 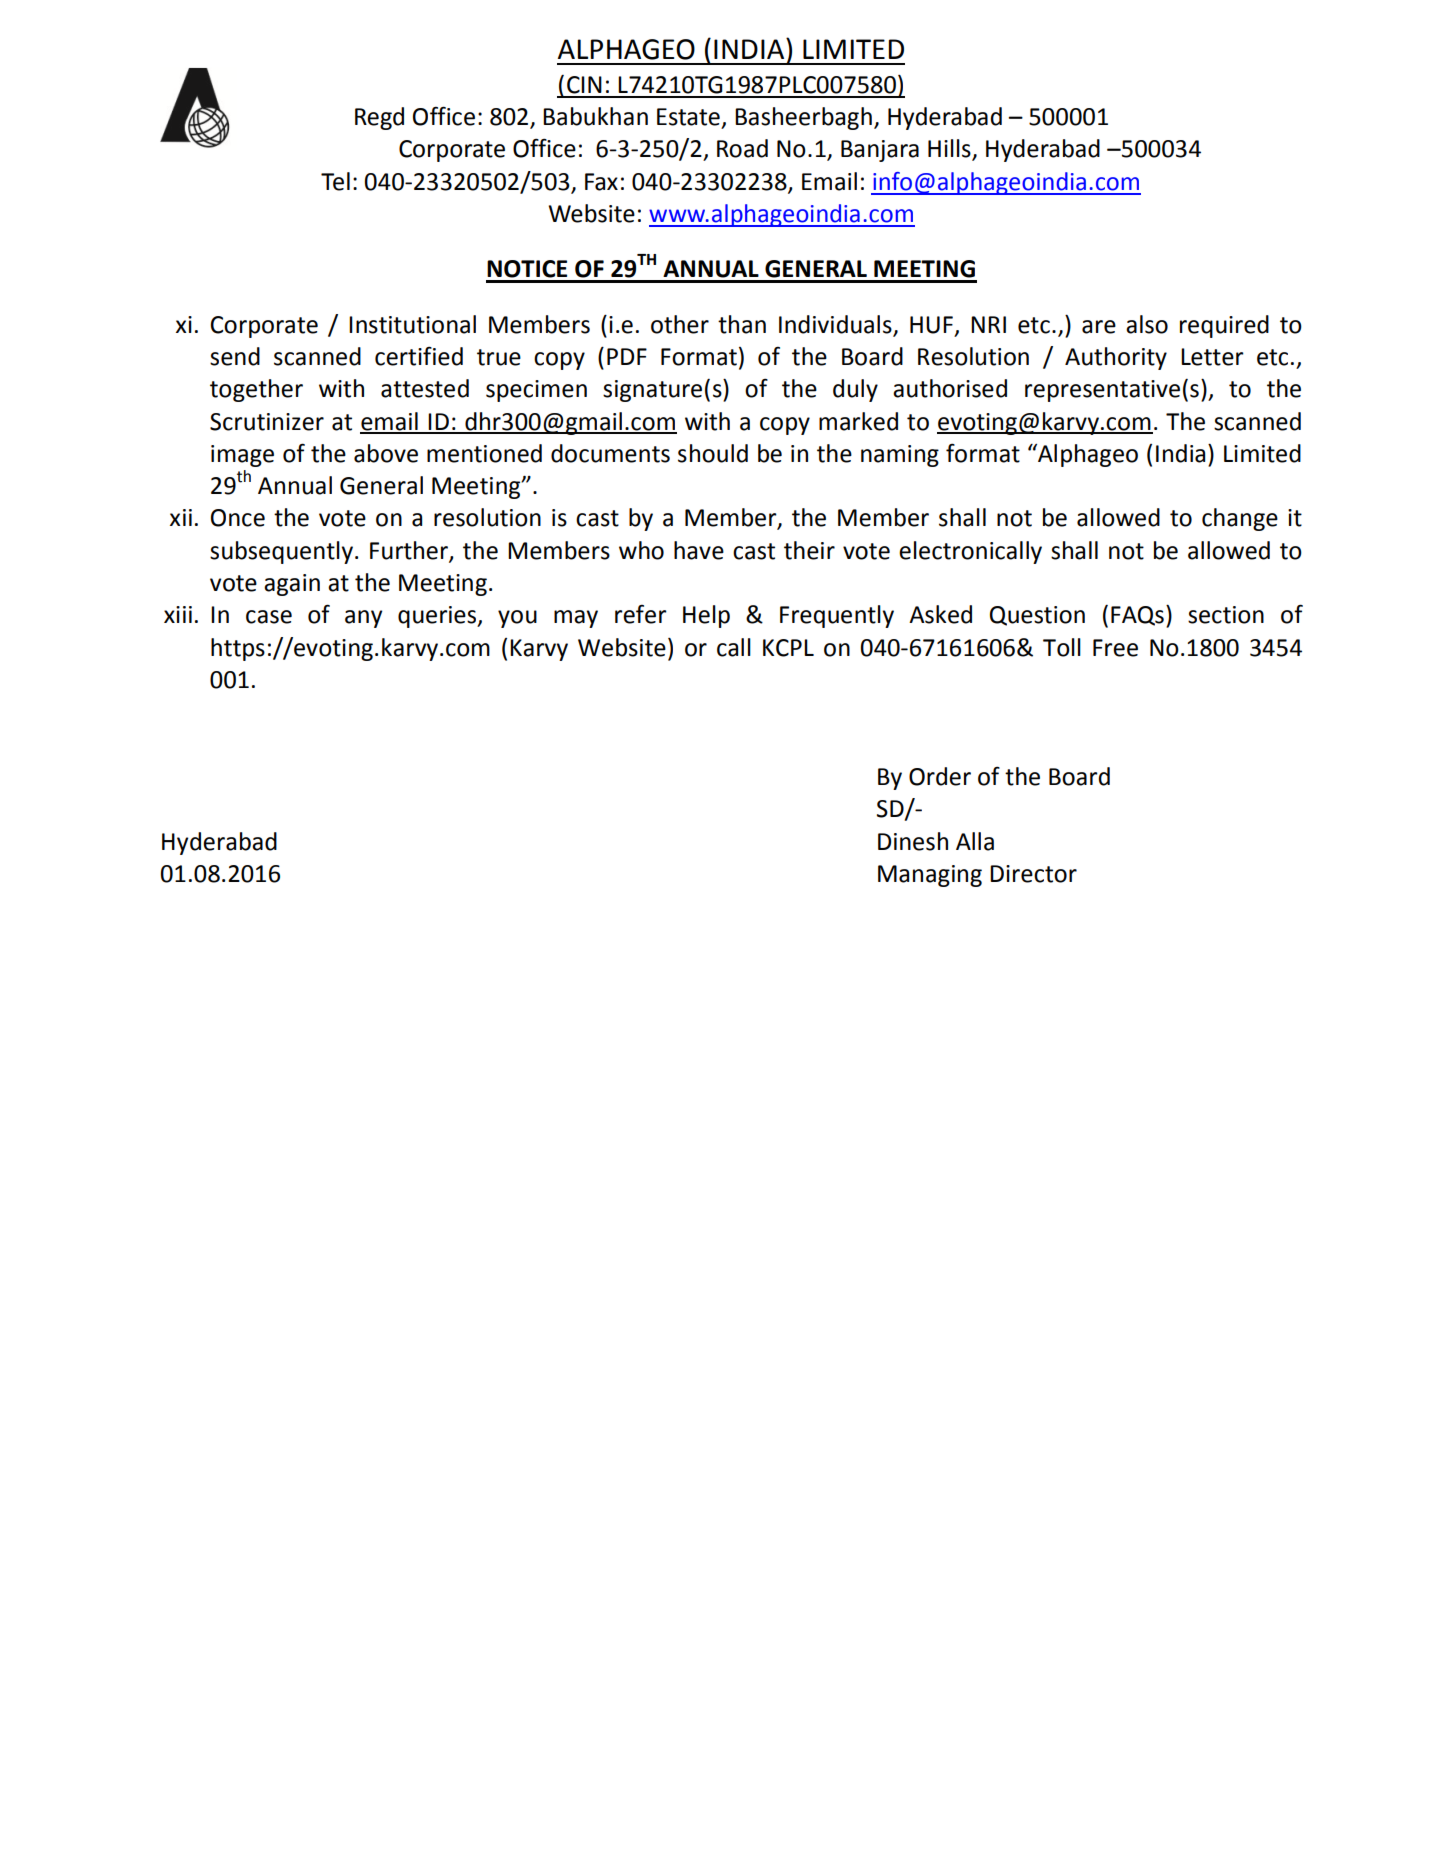 I want to click on Tel, so click(x=335, y=181).
